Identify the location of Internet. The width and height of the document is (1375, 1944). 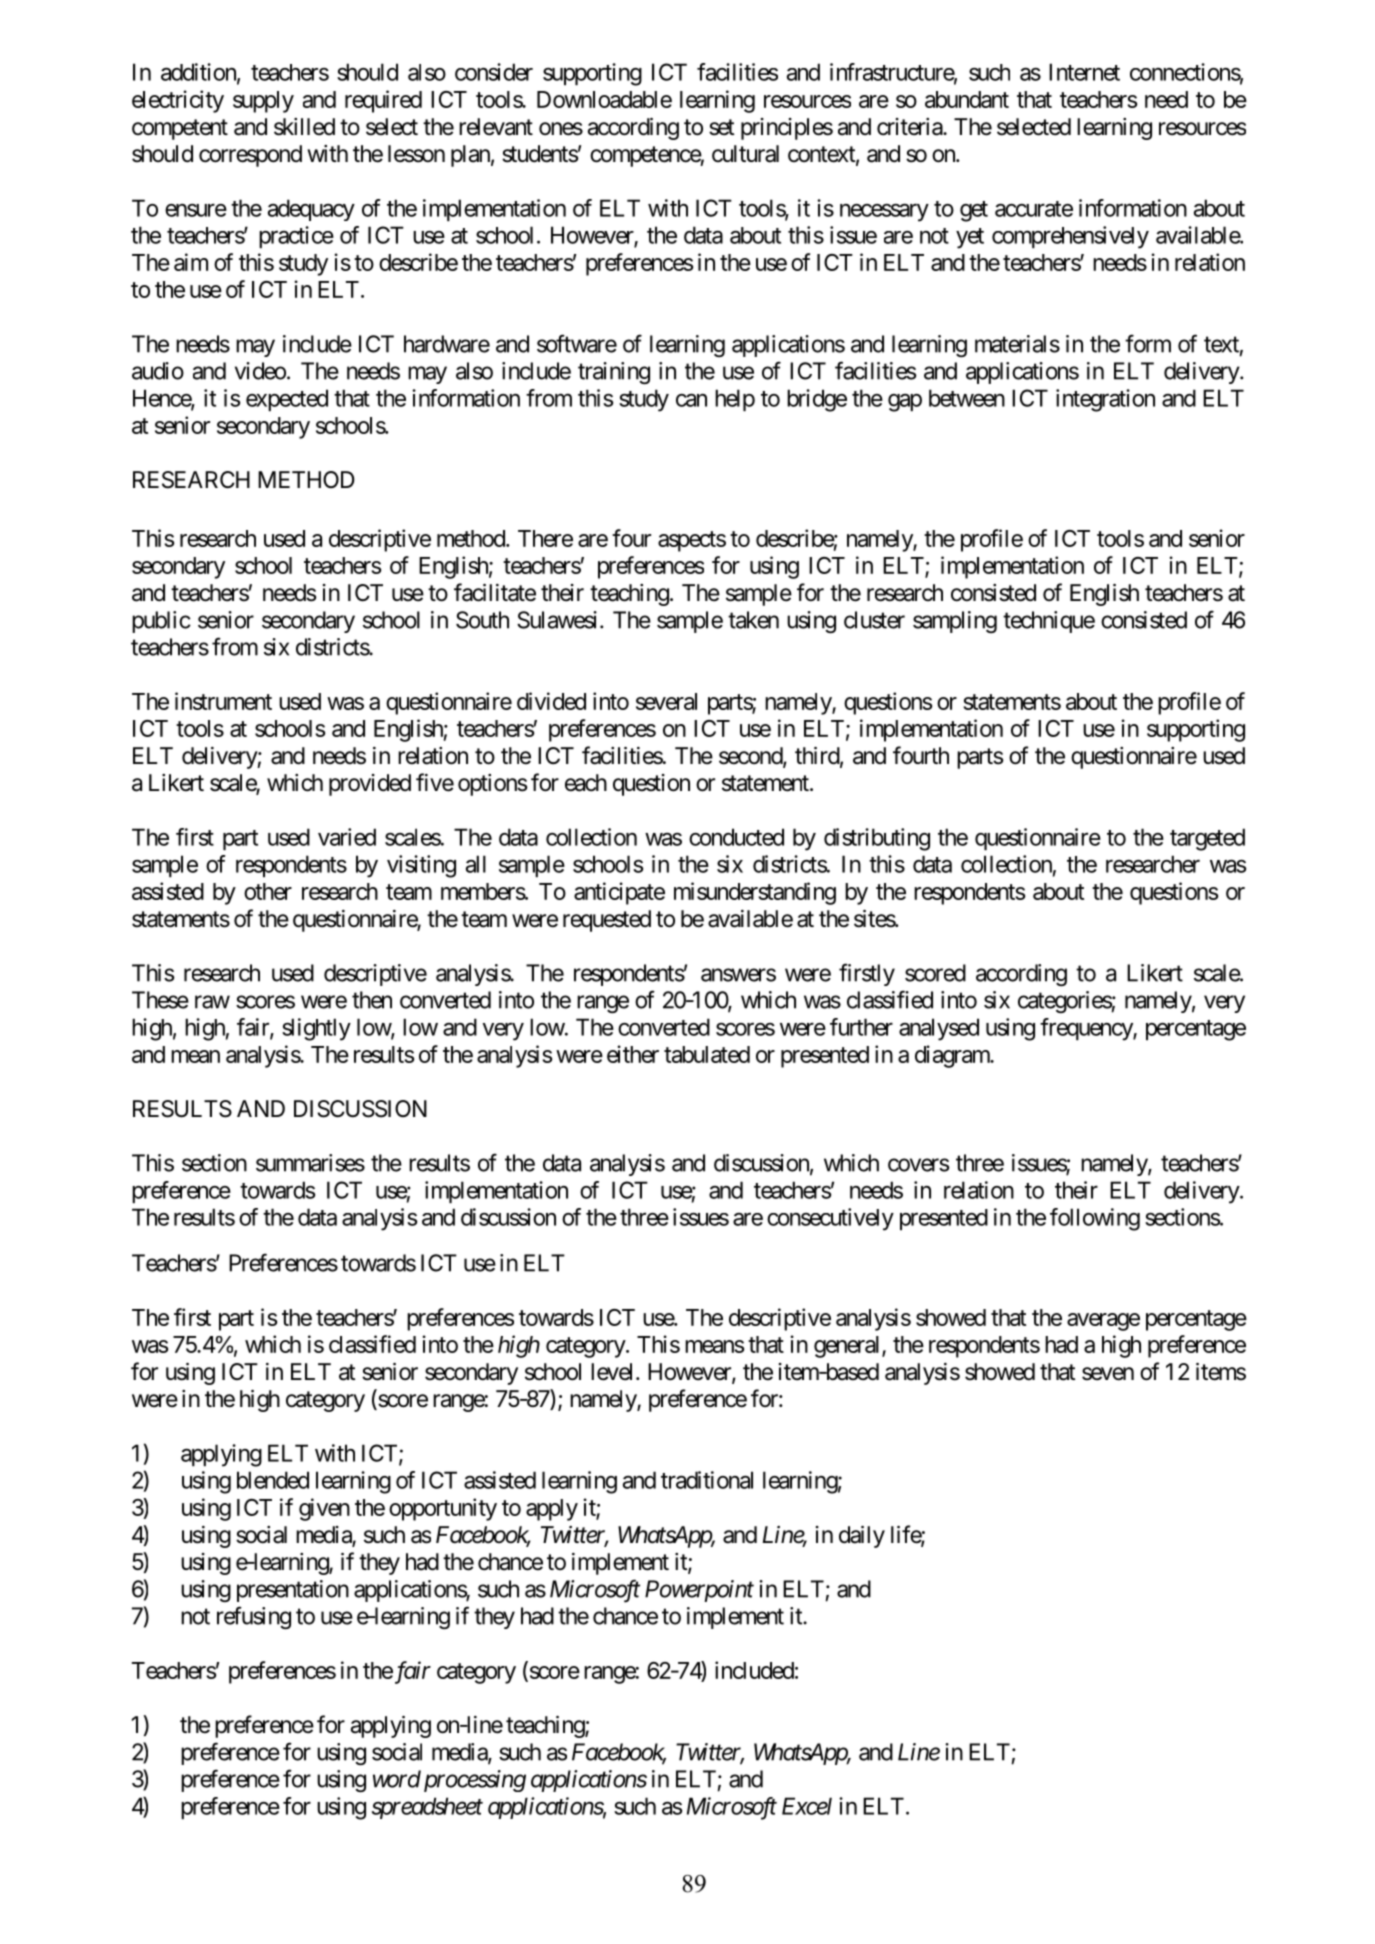
(1084, 72).
